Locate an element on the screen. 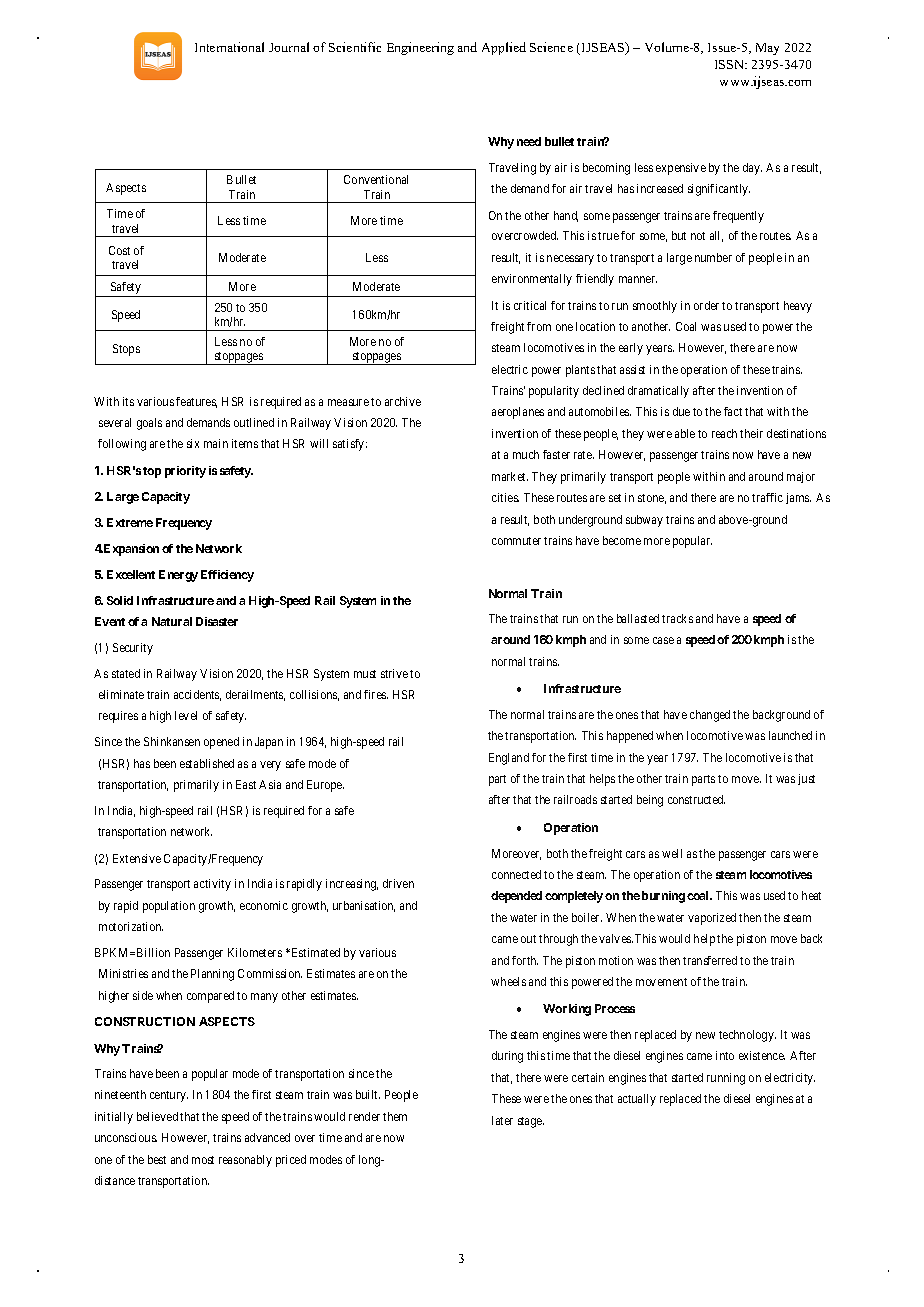 The width and height of the screenshot is (924, 1307). International is located at coordinates (229, 47).
